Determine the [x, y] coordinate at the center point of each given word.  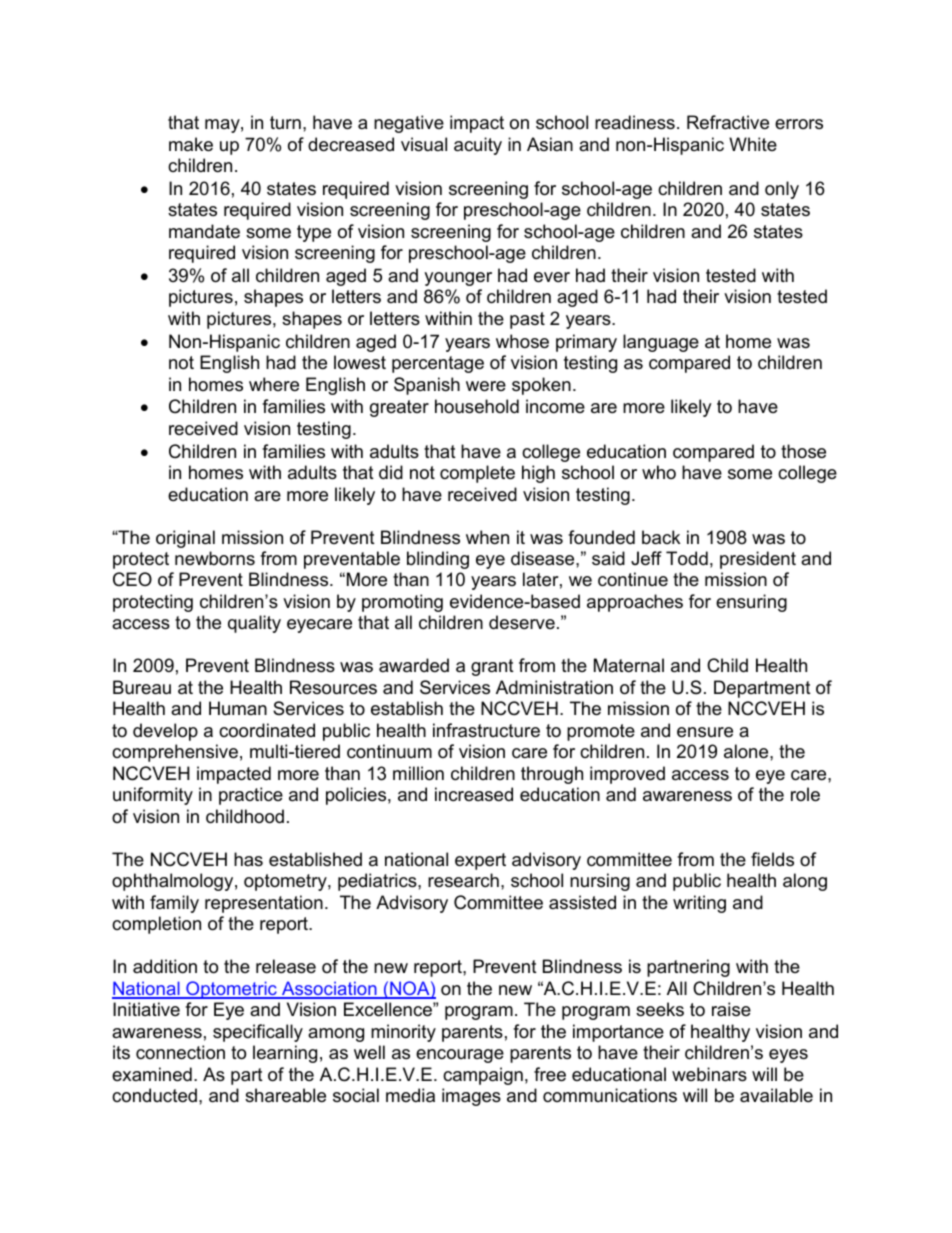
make [191, 144]
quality [254, 624]
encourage [460, 1056]
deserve [522, 622]
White [753, 144]
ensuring [751, 603]
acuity [478, 146]
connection [180, 1052]
